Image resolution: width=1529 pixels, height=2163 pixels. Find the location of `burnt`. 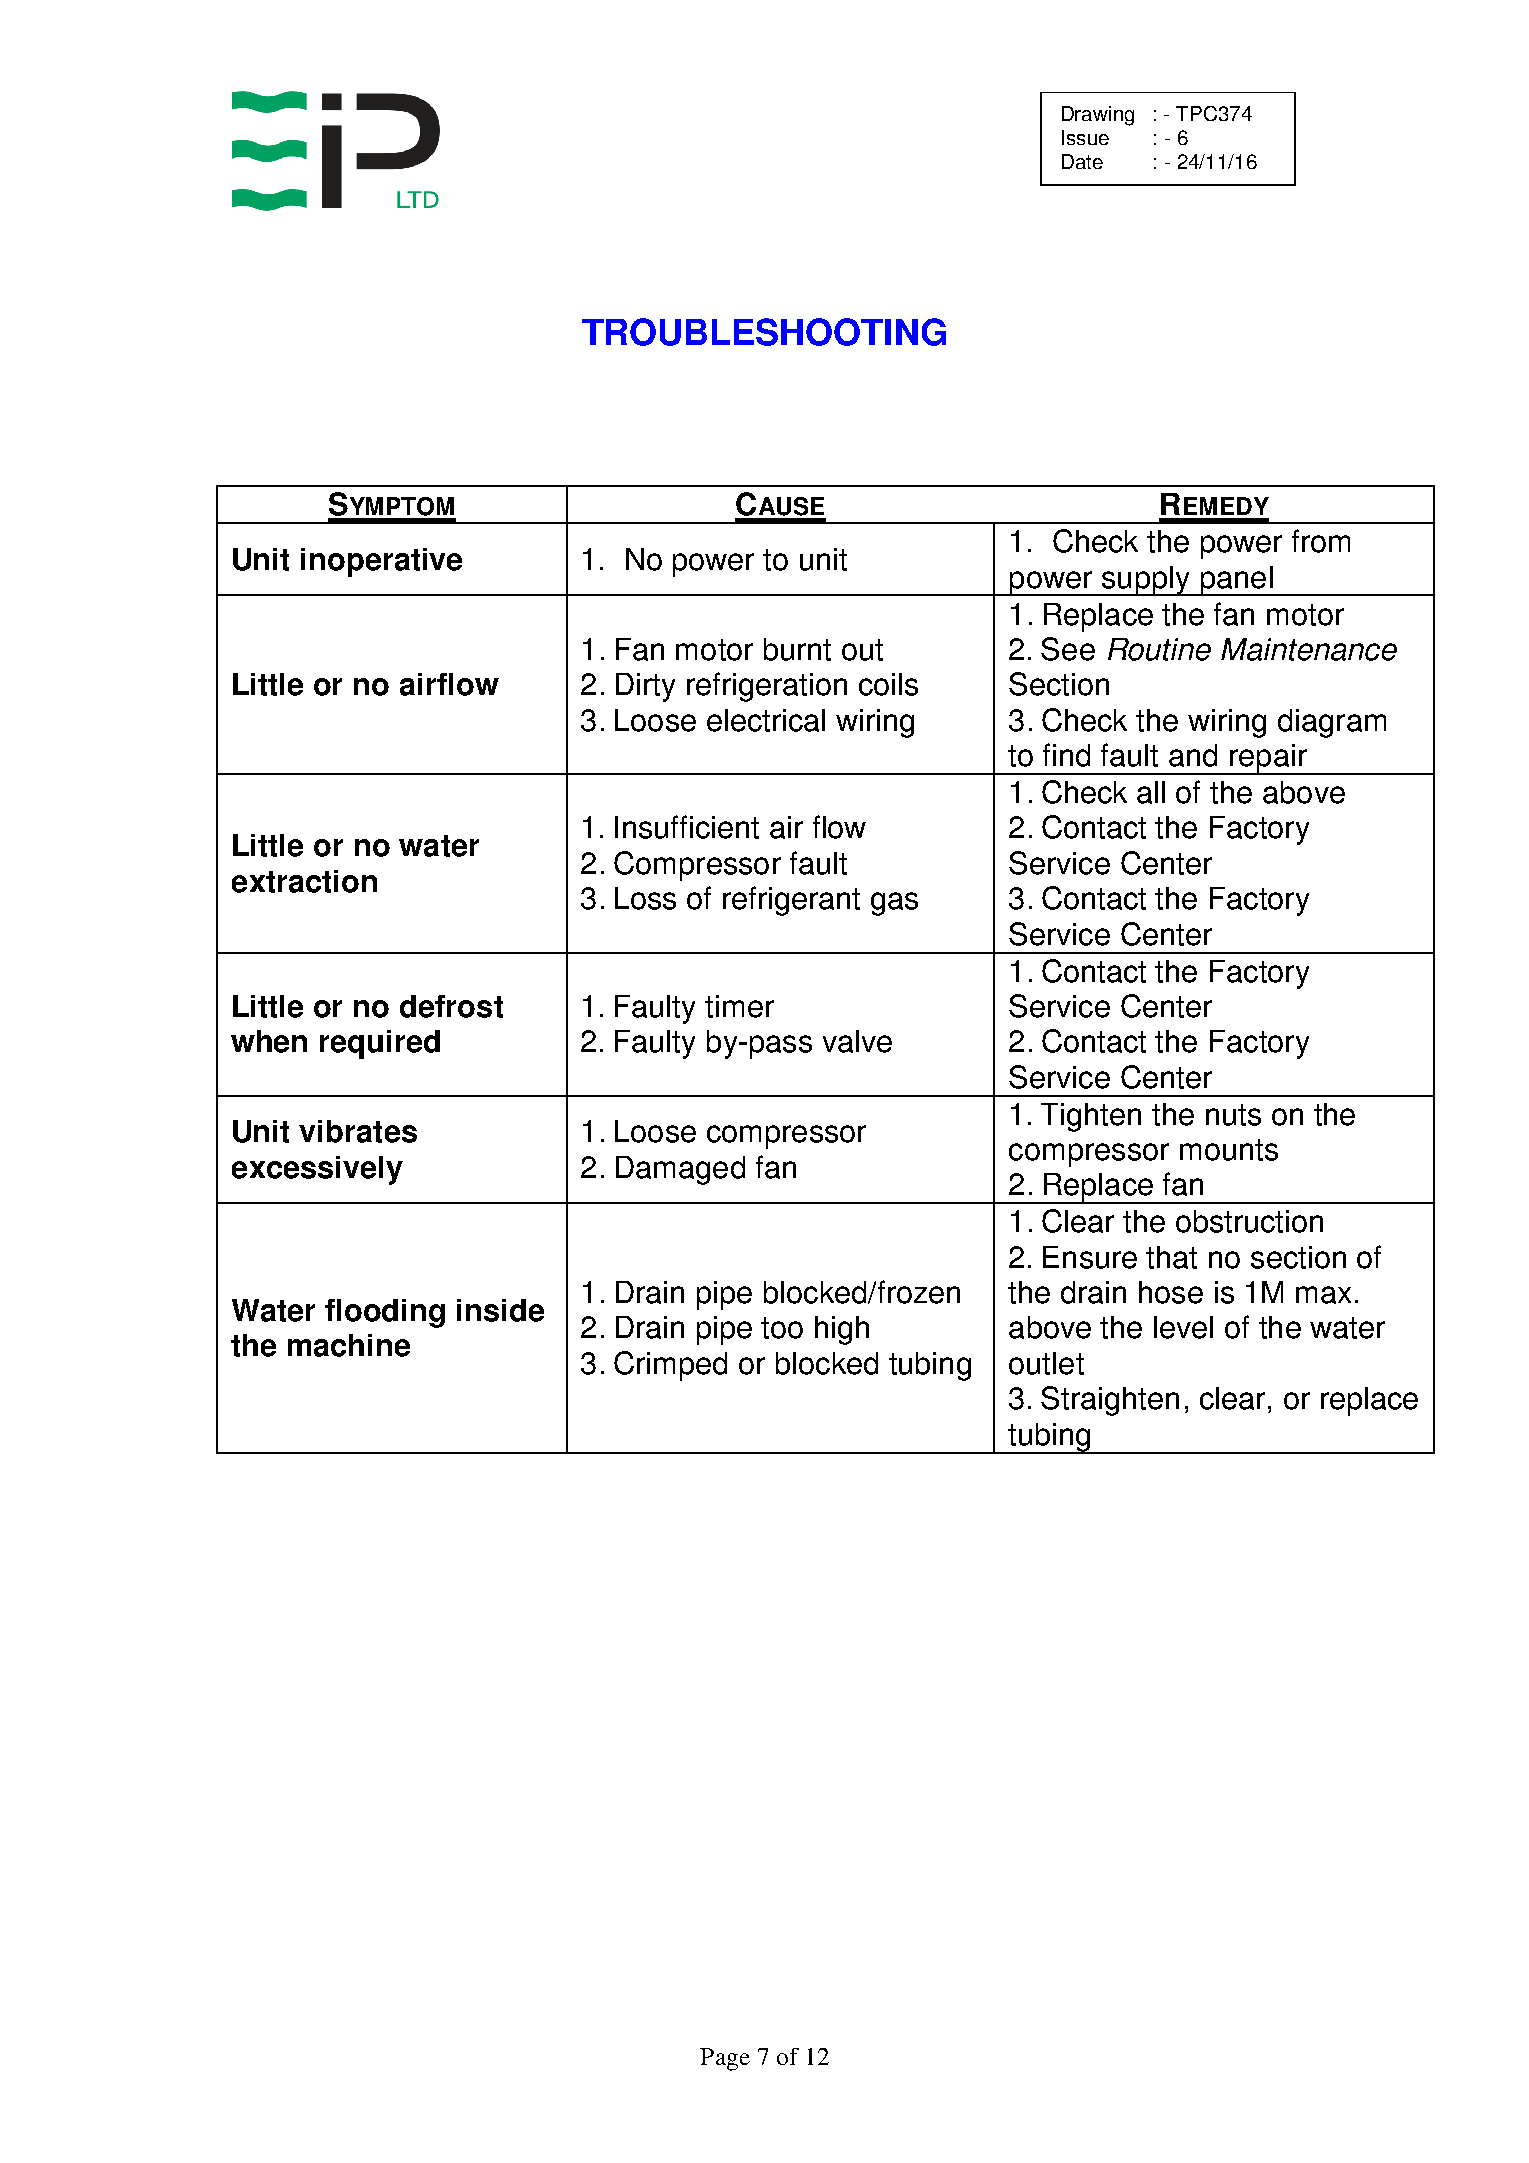

burnt is located at coordinates (797, 649).
